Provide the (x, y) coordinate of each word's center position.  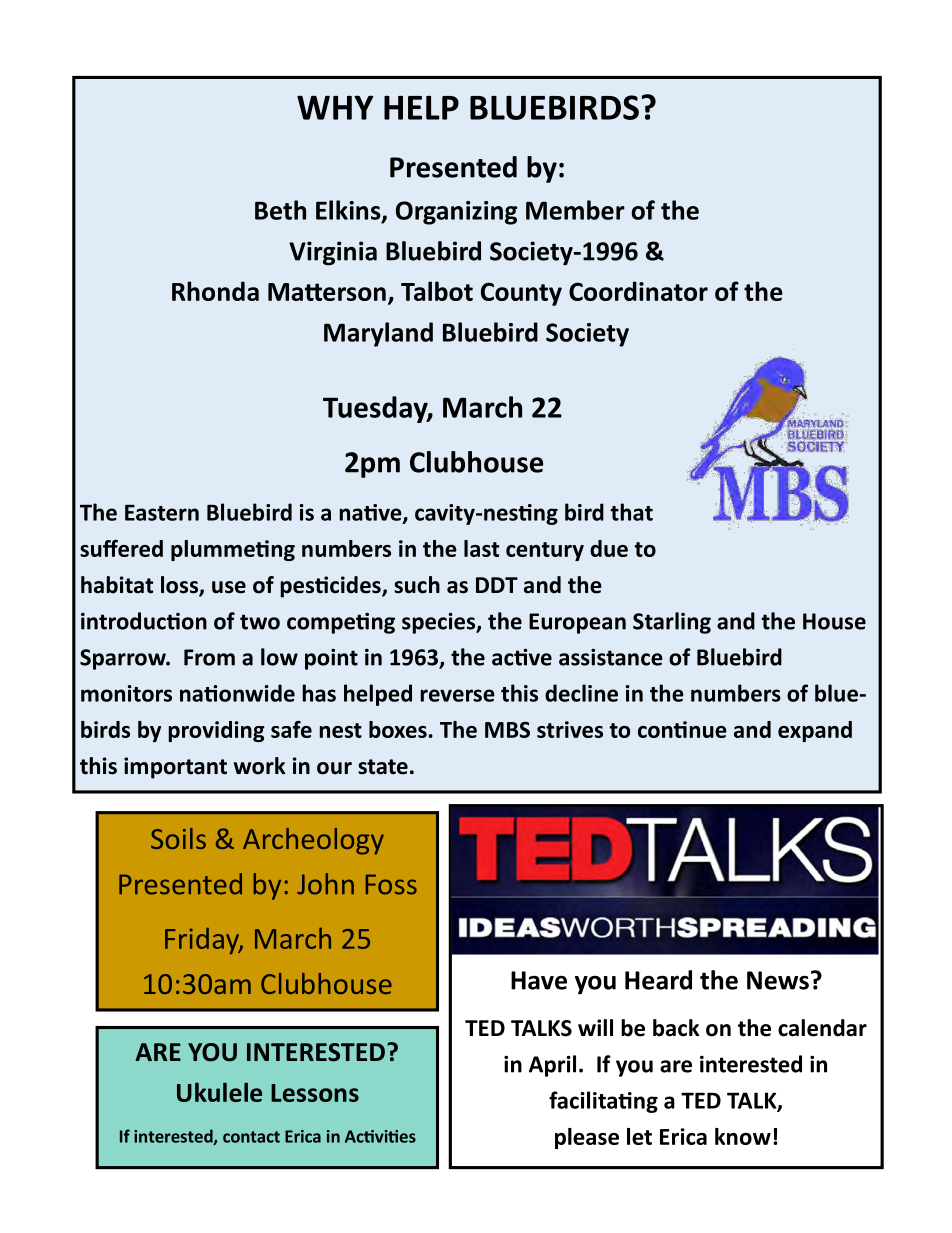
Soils (178, 838)
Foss (391, 884)
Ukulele (219, 1092)
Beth (280, 210)
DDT (497, 585)
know (743, 1136)
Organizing (456, 213)
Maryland (378, 334)
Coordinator (638, 291)
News (778, 980)
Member (575, 210)
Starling (672, 623)
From (209, 657)
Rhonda (215, 291)
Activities (380, 1136)
